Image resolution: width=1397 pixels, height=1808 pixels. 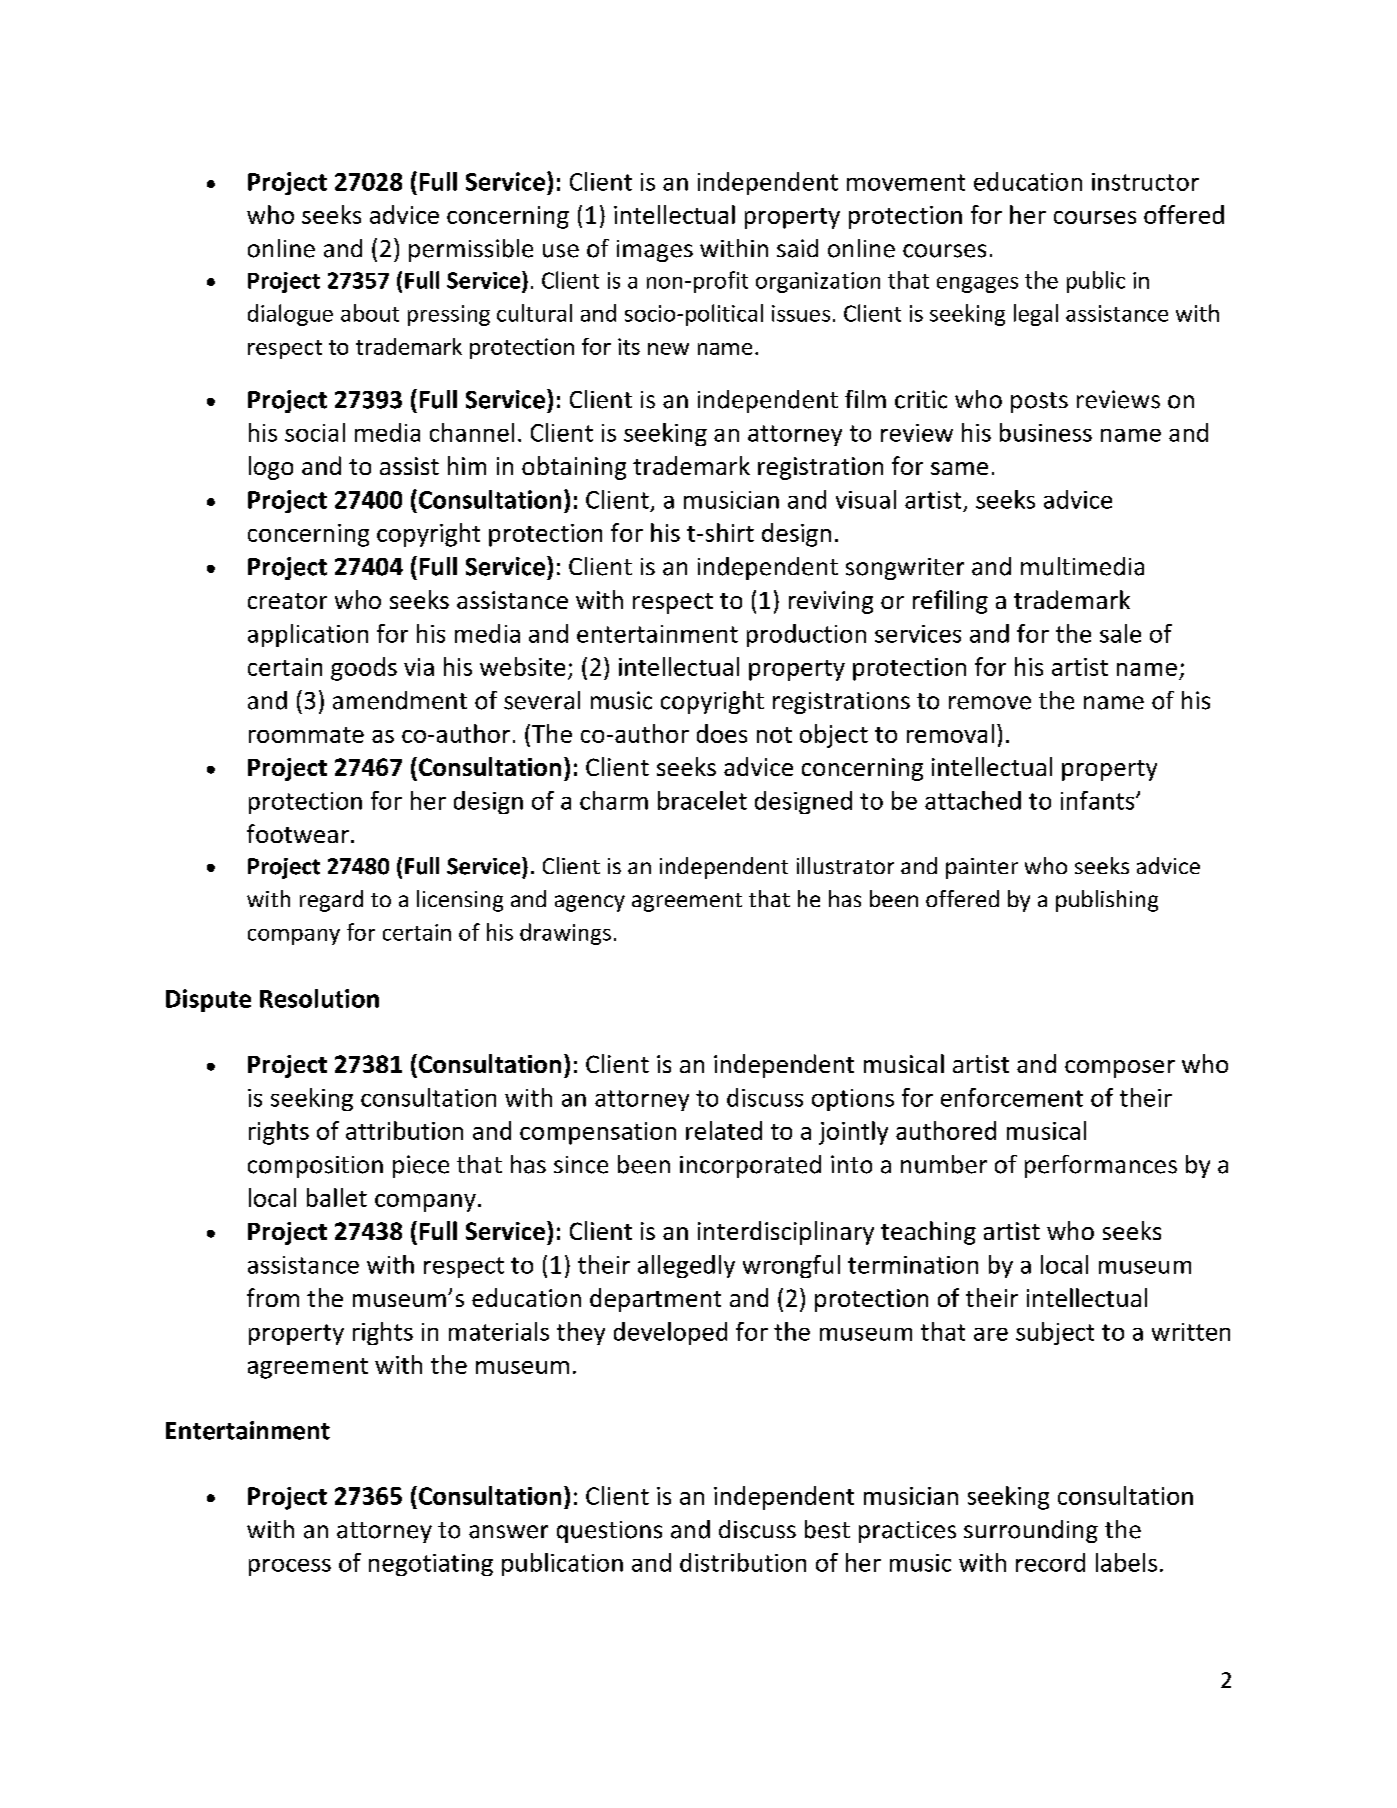 I want to click on instructor, so click(x=1145, y=182).
